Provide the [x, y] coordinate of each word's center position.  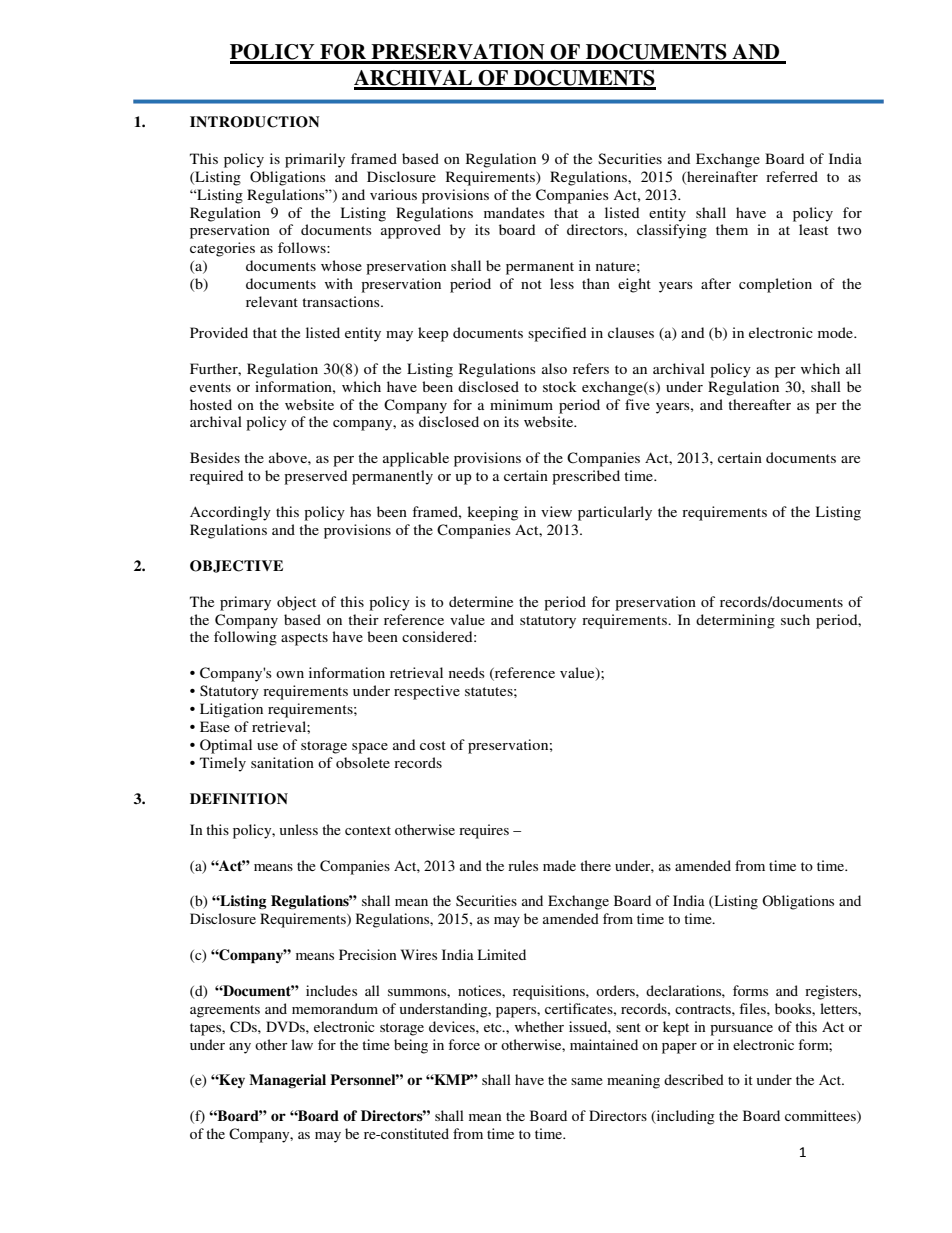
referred [792, 176]
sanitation [282, 762]
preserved [315, 477]
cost [433, 745]
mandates [514, 212]
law [302, 1044]
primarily [315, 160]
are [850, 459]
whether [539, 1026]
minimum [521, 404]
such [795, 619]
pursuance [741, 1030]
